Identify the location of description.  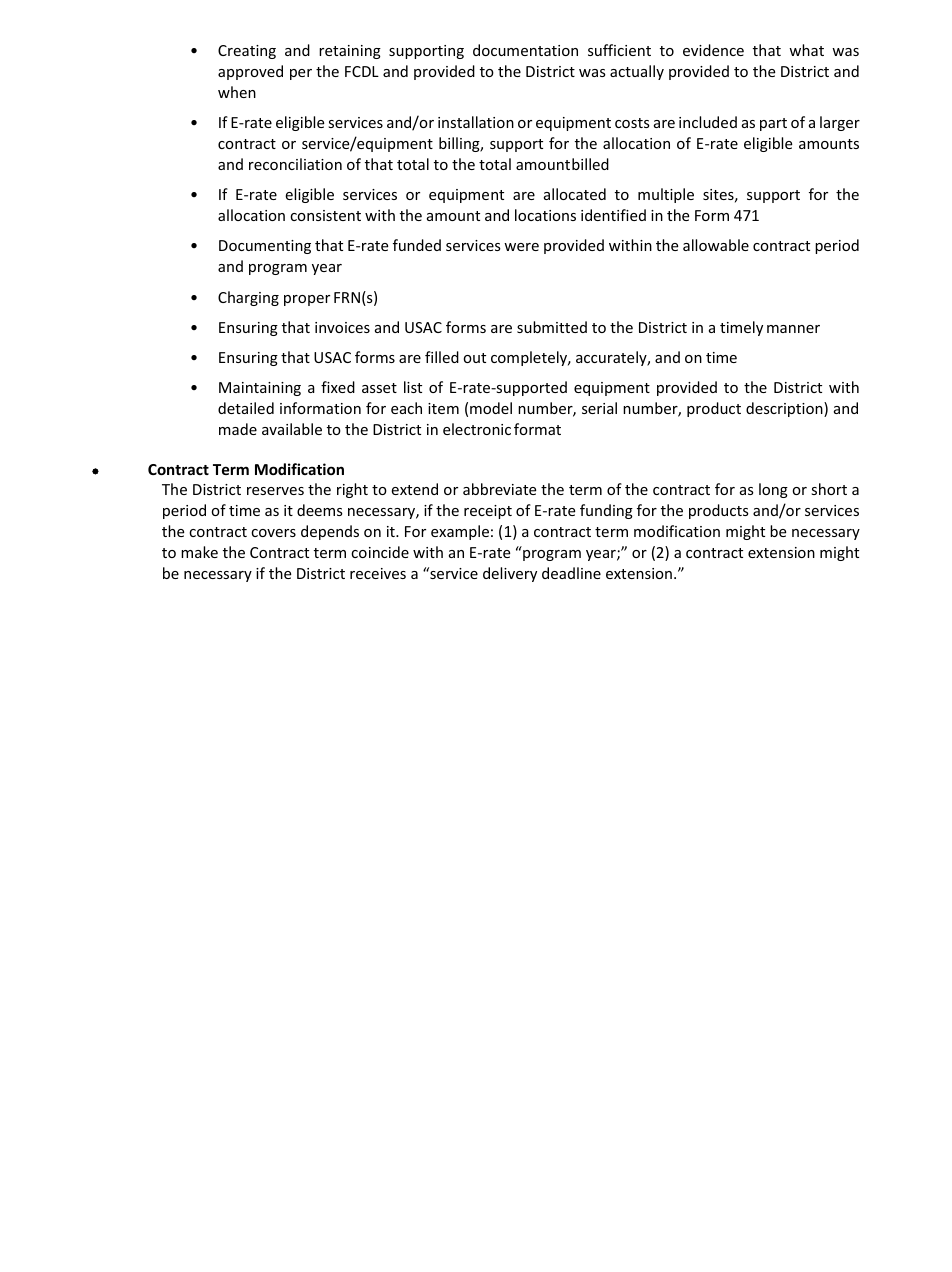
(785, 409).
